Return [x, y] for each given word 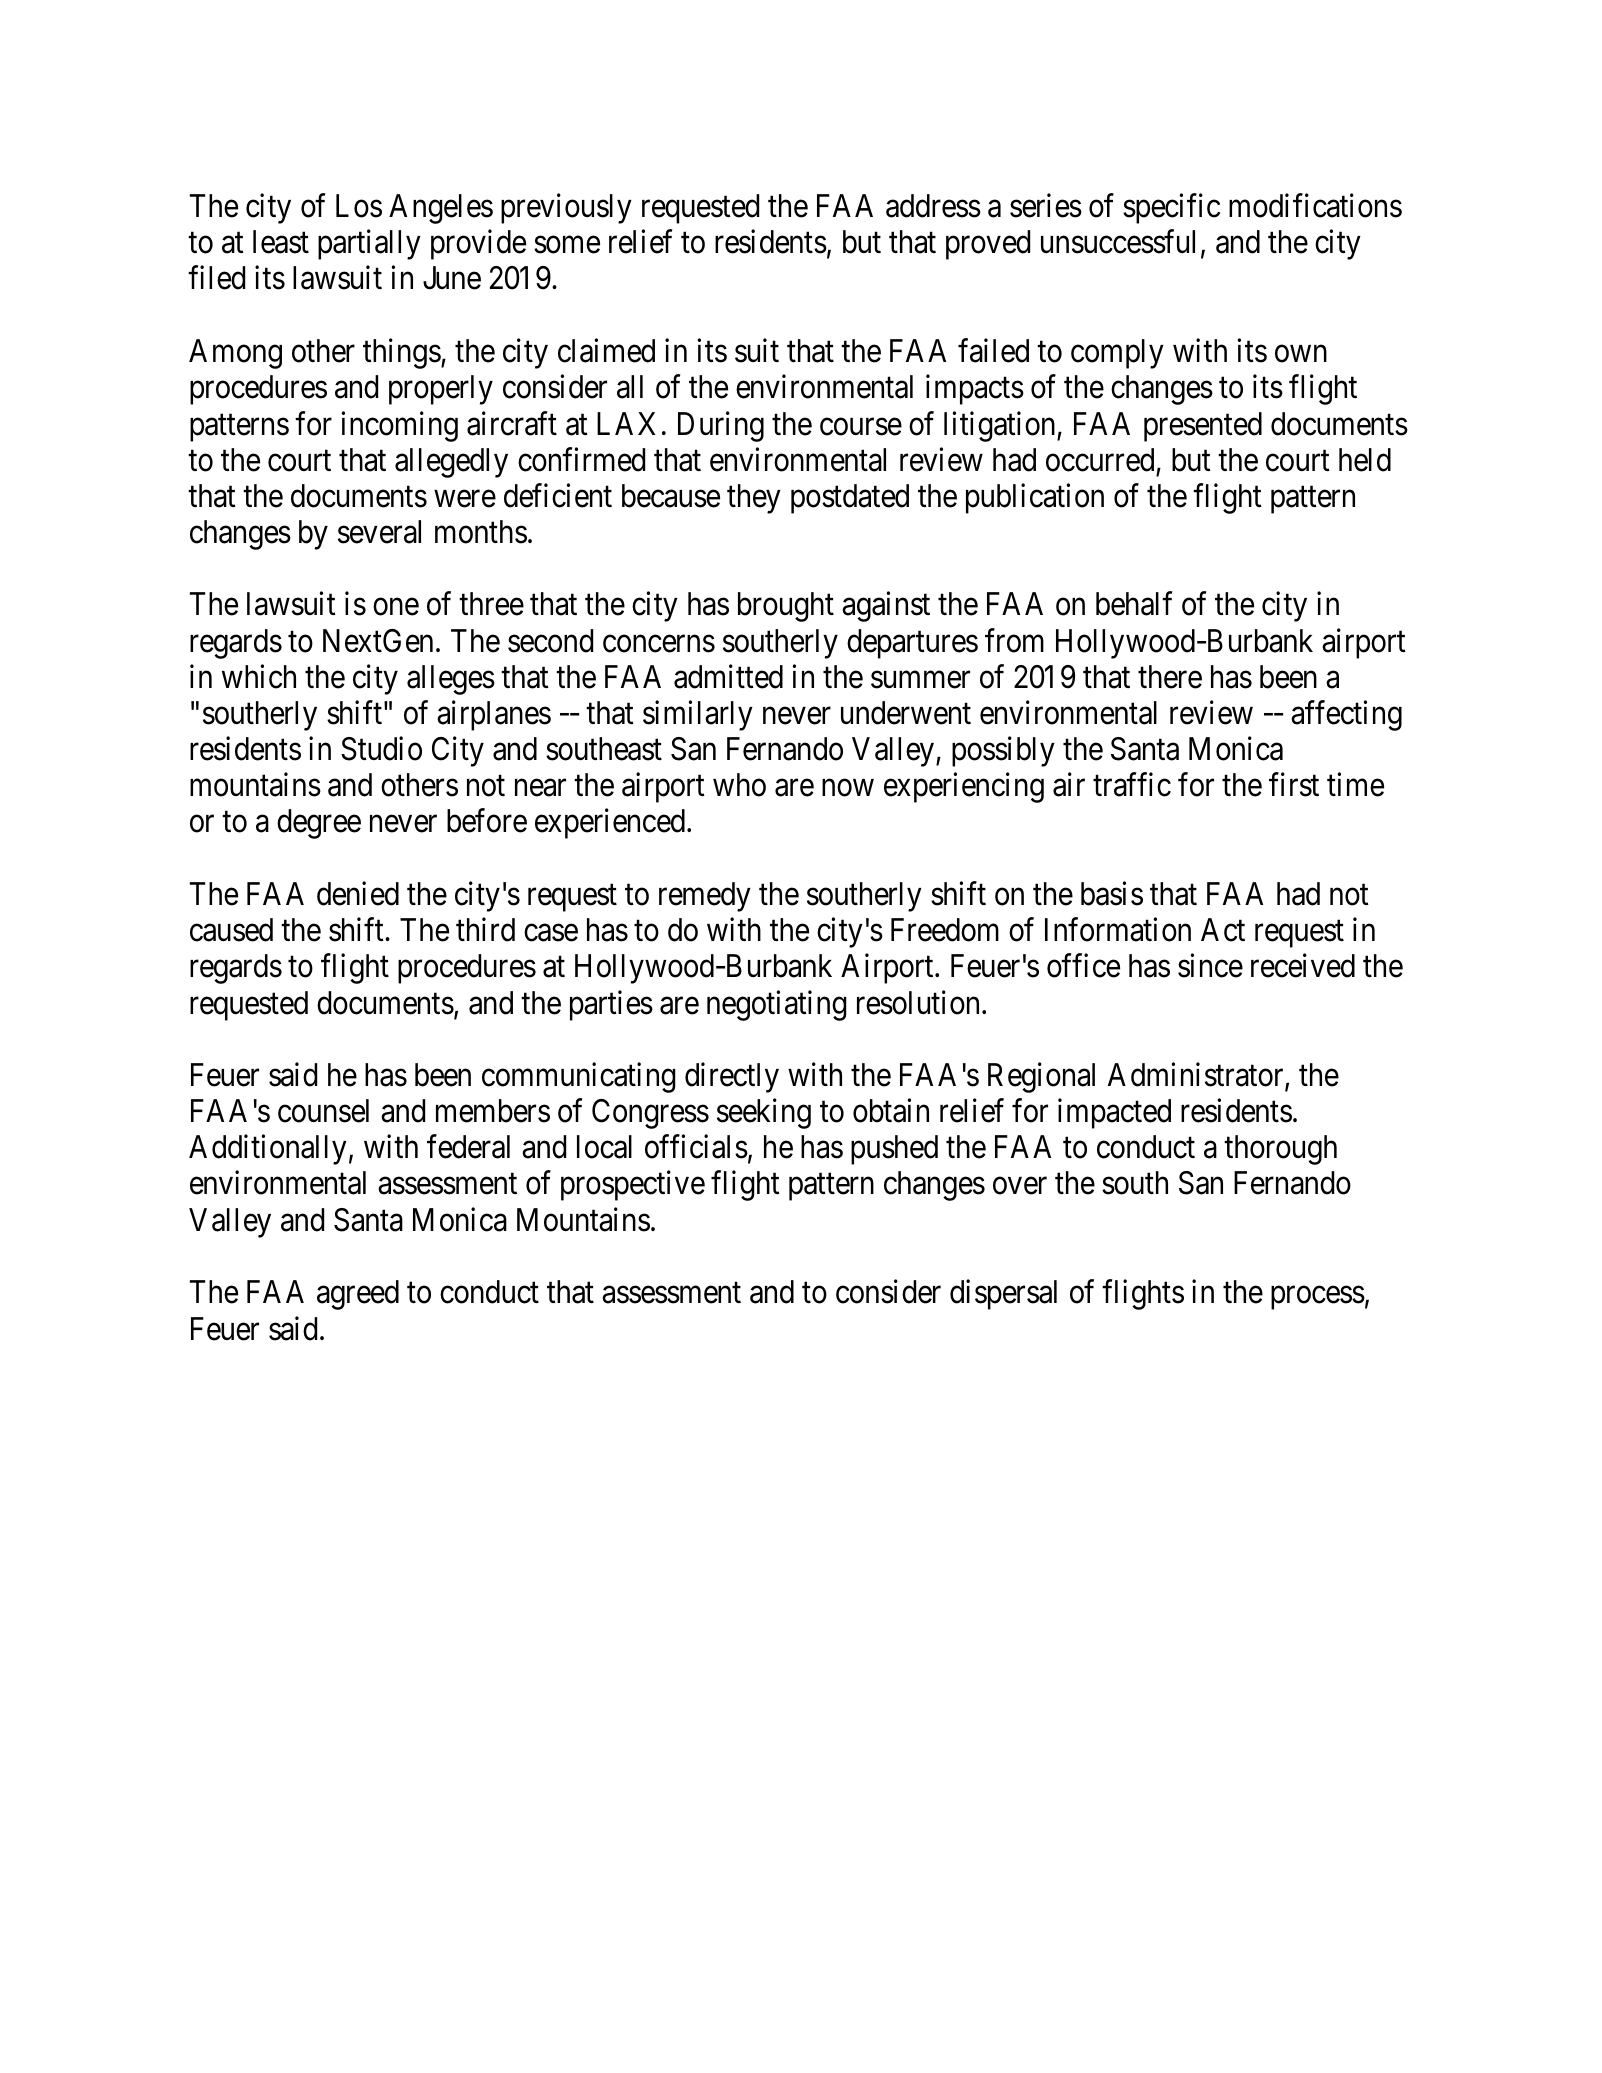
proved [988, 245]
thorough [1280, 1150]
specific [1171, 209]
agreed [358, 1295]
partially [369, 245]
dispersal [1003, 1295]
